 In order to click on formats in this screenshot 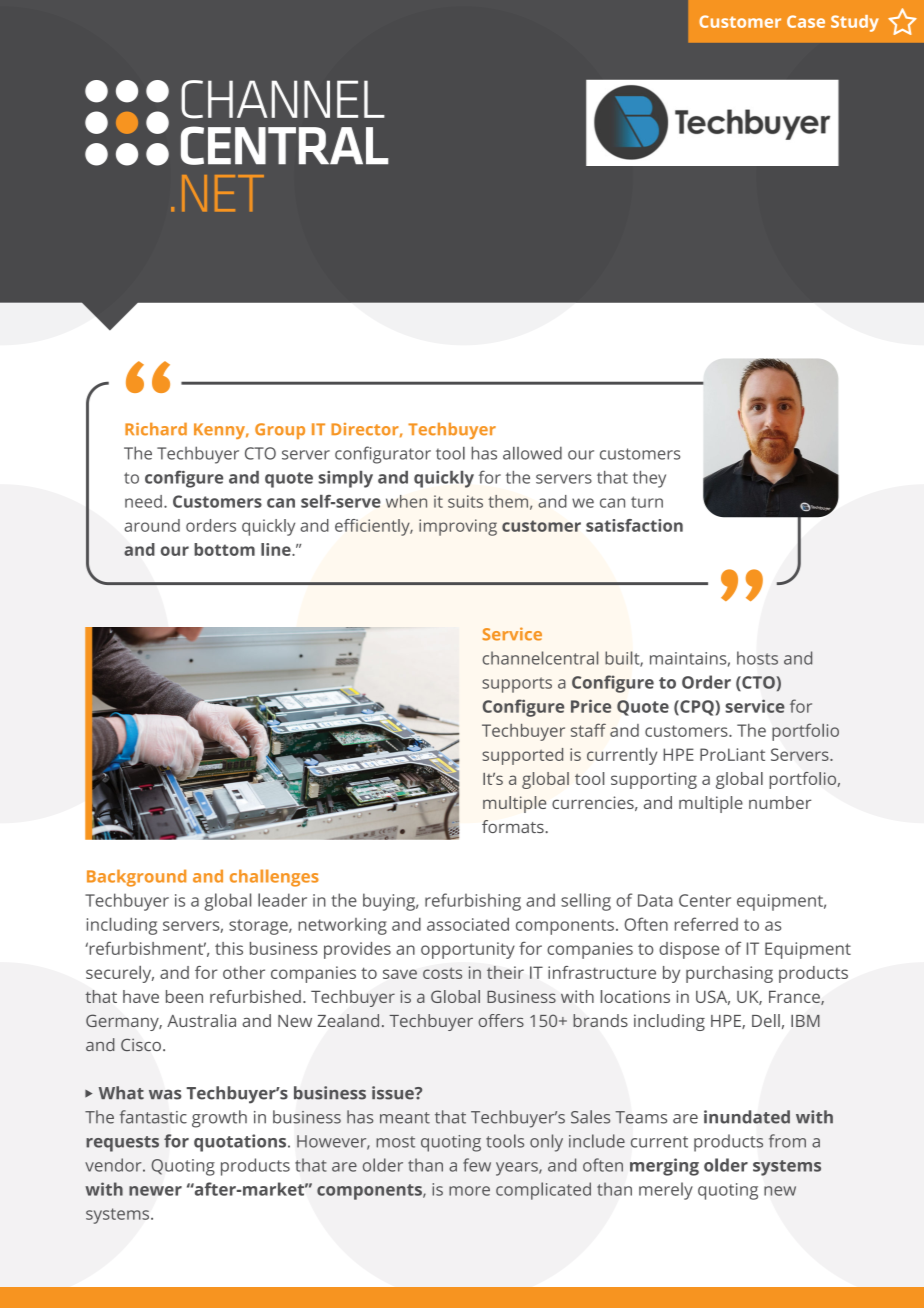, I will do `click(514, 826)`.
